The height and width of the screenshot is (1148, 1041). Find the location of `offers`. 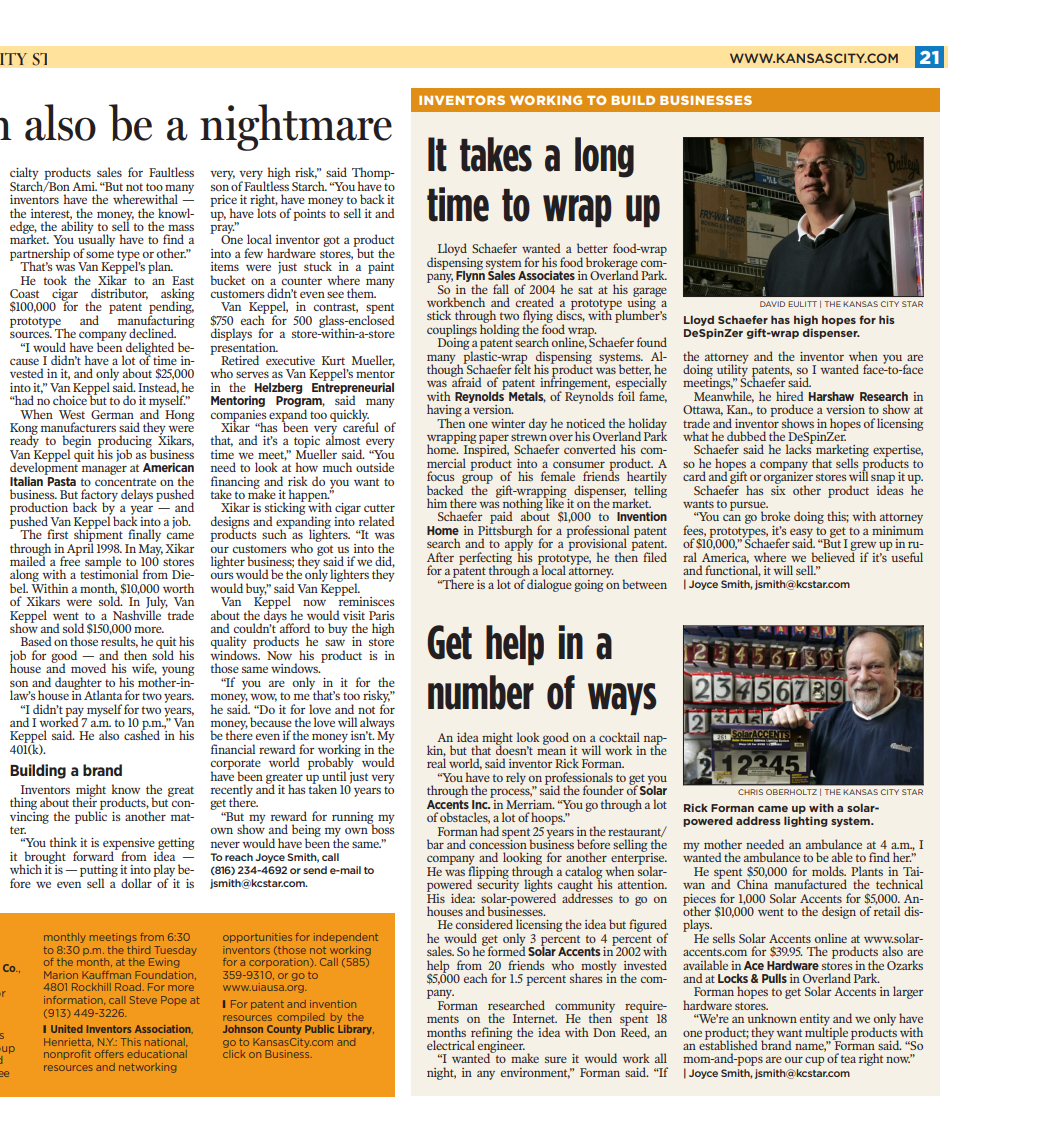

offers is located at coordinates (109, 1054).
